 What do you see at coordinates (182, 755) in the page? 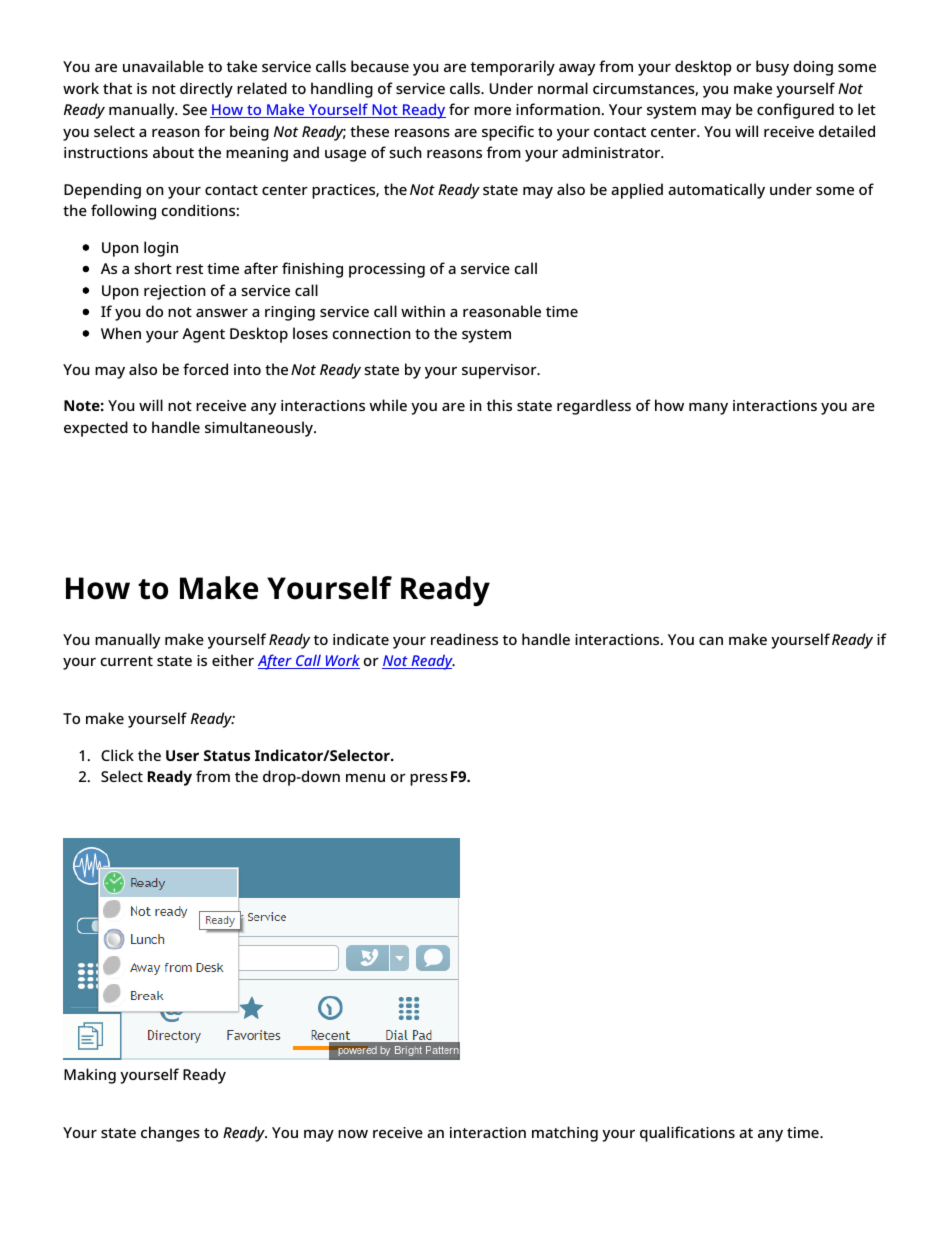
I see `User` at bounding box center [182, 755].
